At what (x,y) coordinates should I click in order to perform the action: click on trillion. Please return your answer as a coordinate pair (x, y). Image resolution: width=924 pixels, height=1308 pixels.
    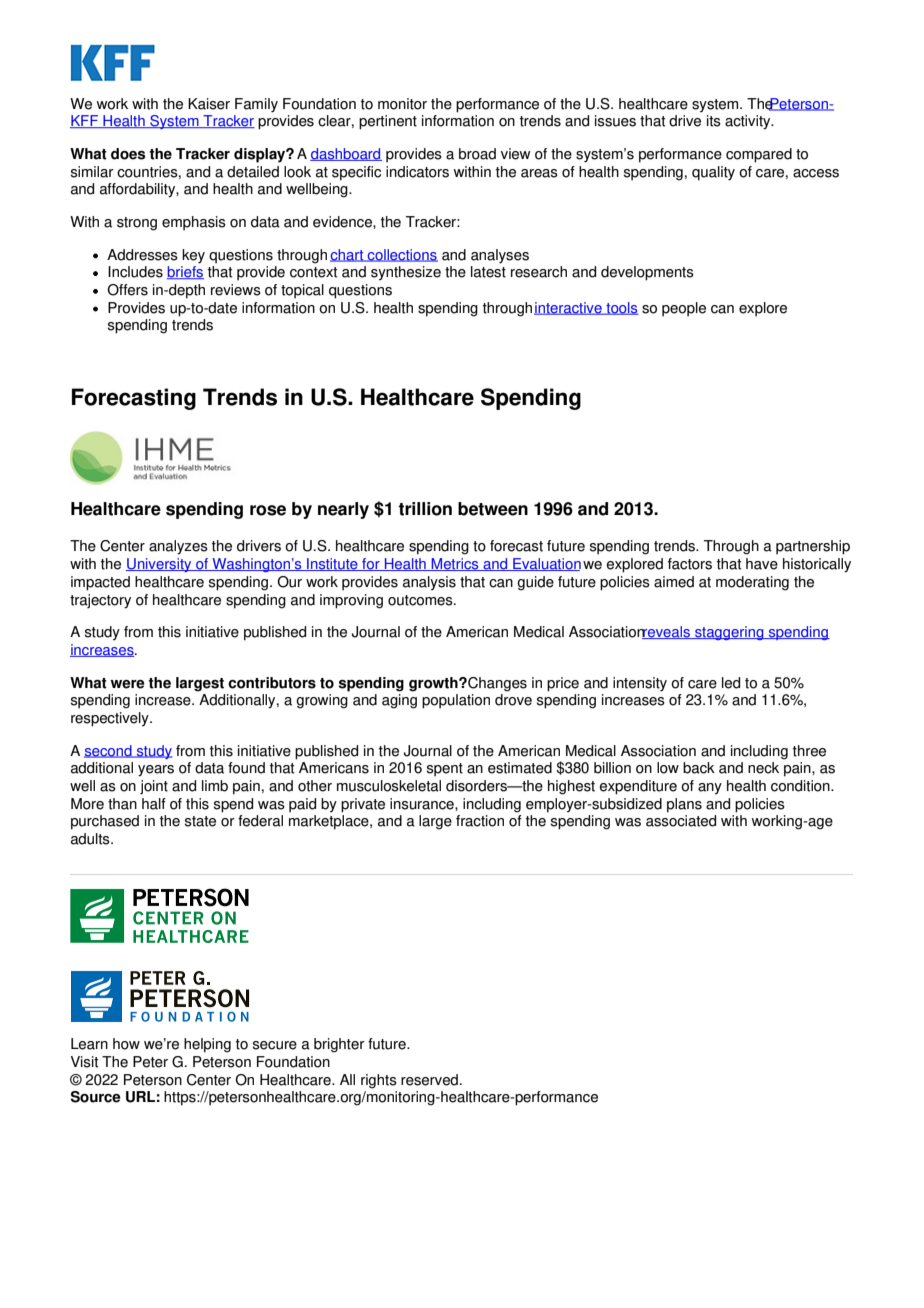
    Looking at the image, I should click on (425, 509).
